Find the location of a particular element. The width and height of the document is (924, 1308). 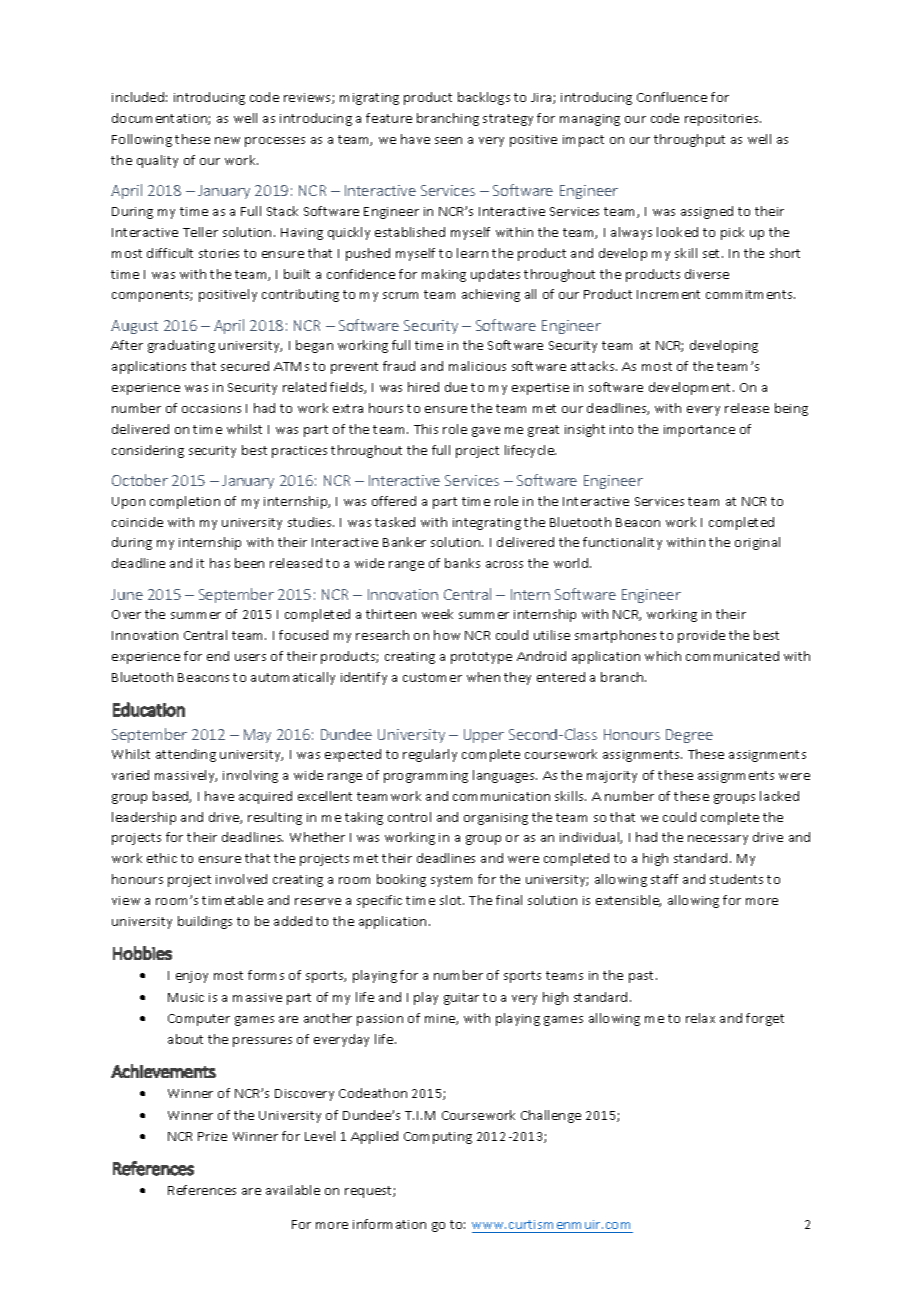

necessary is located at coordinates (718, 840).
